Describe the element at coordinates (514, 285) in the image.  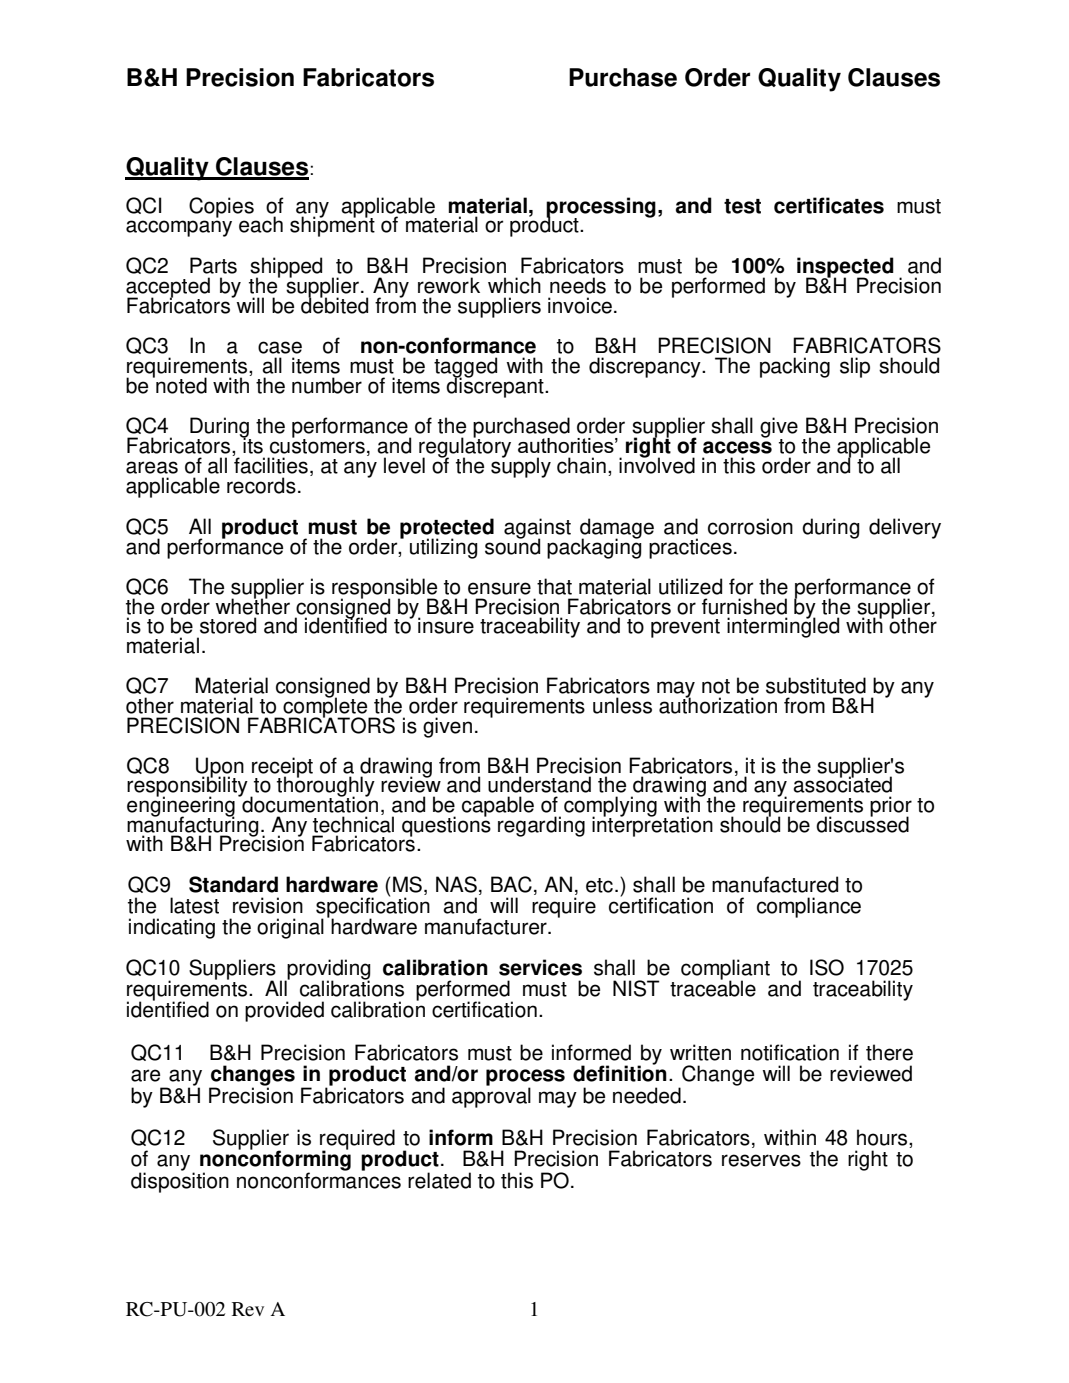
I see `which` at that location.
